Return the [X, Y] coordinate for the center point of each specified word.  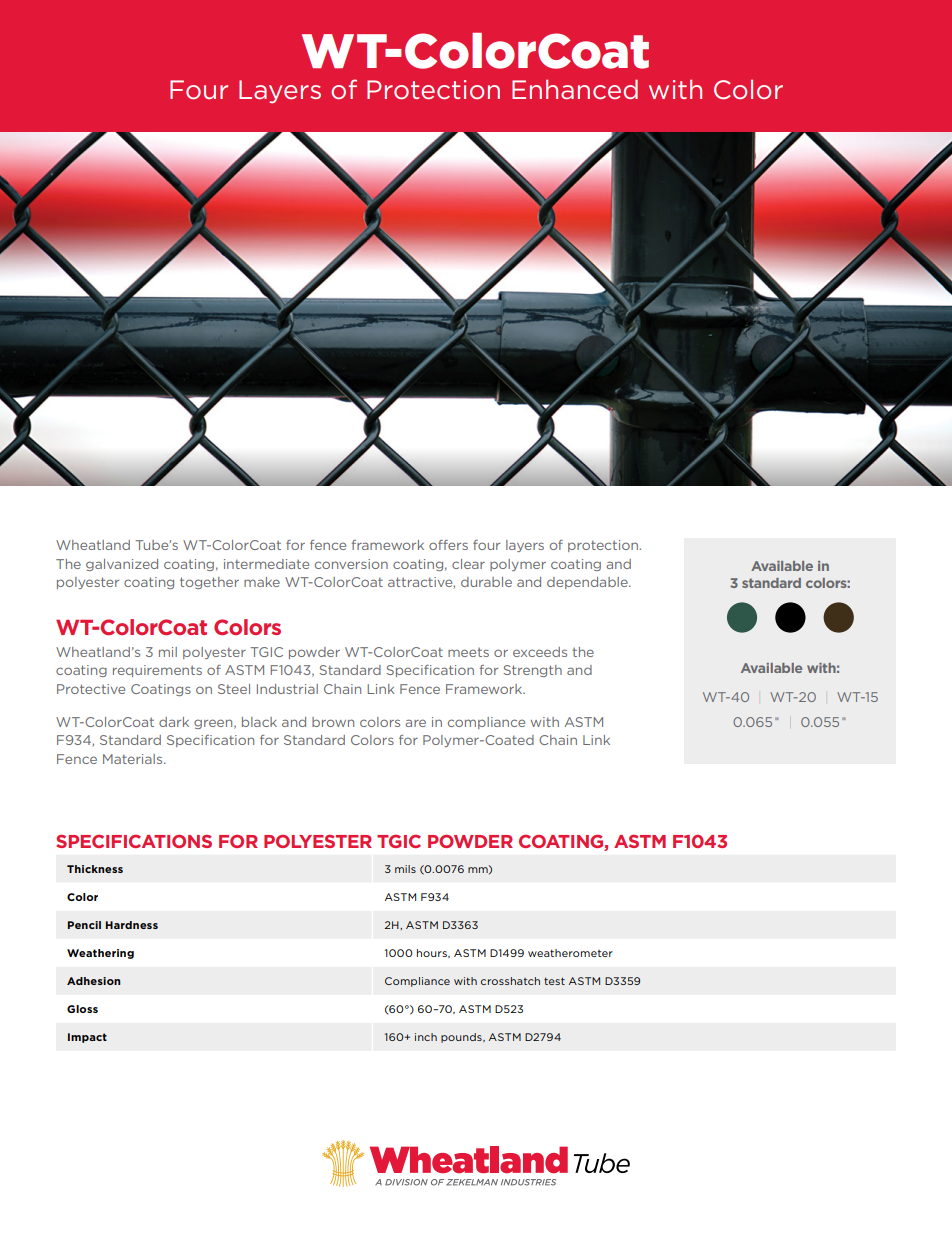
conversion [351, 564]
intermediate [266, 564]
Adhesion [93, 981]
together [209, 583]
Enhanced [575, 89]
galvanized [122, 565]
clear [468, 564]
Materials [134, 759]
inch [426, 1037]
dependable [588, 583]
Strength [532, 671]
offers [448, 545]
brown [333, 722]
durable [486, 582]
